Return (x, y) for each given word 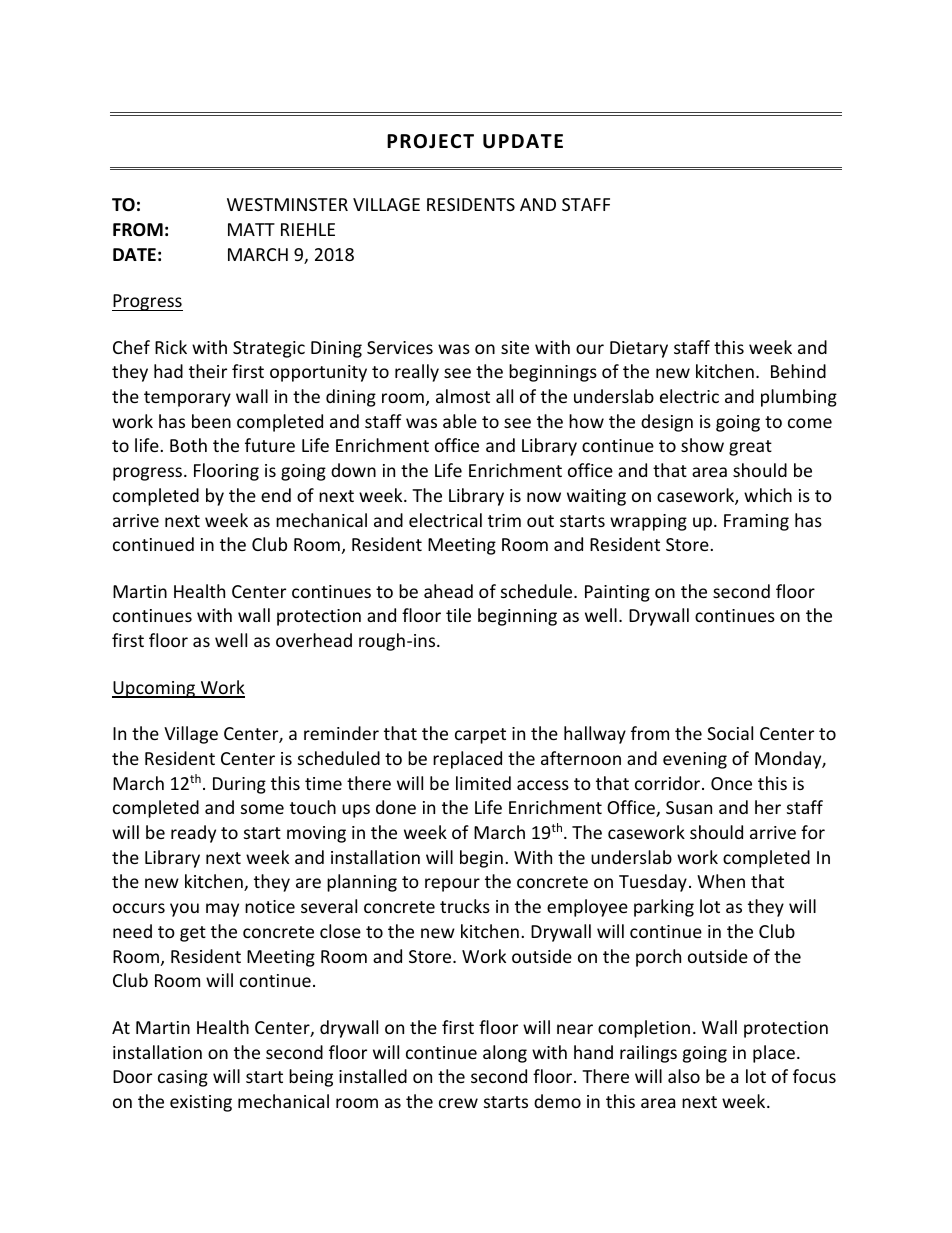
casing (183, 1078)
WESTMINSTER (287, 204)
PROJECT (430, 141)
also (684, 1076)
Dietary (639, 349)
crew (458, 1103)
